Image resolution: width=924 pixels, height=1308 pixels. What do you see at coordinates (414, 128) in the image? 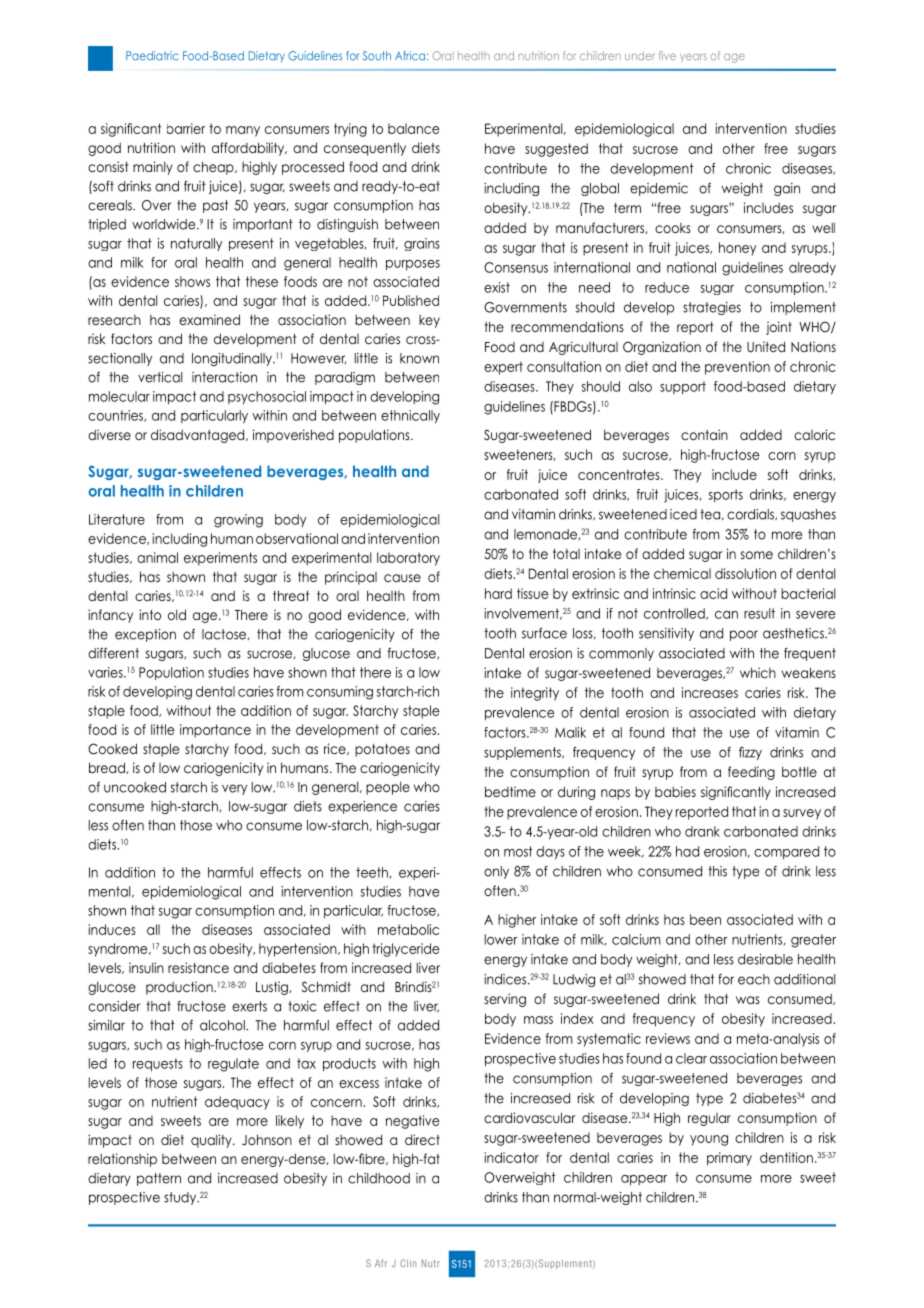
I see `balance` at bounding box center [414, 128].
